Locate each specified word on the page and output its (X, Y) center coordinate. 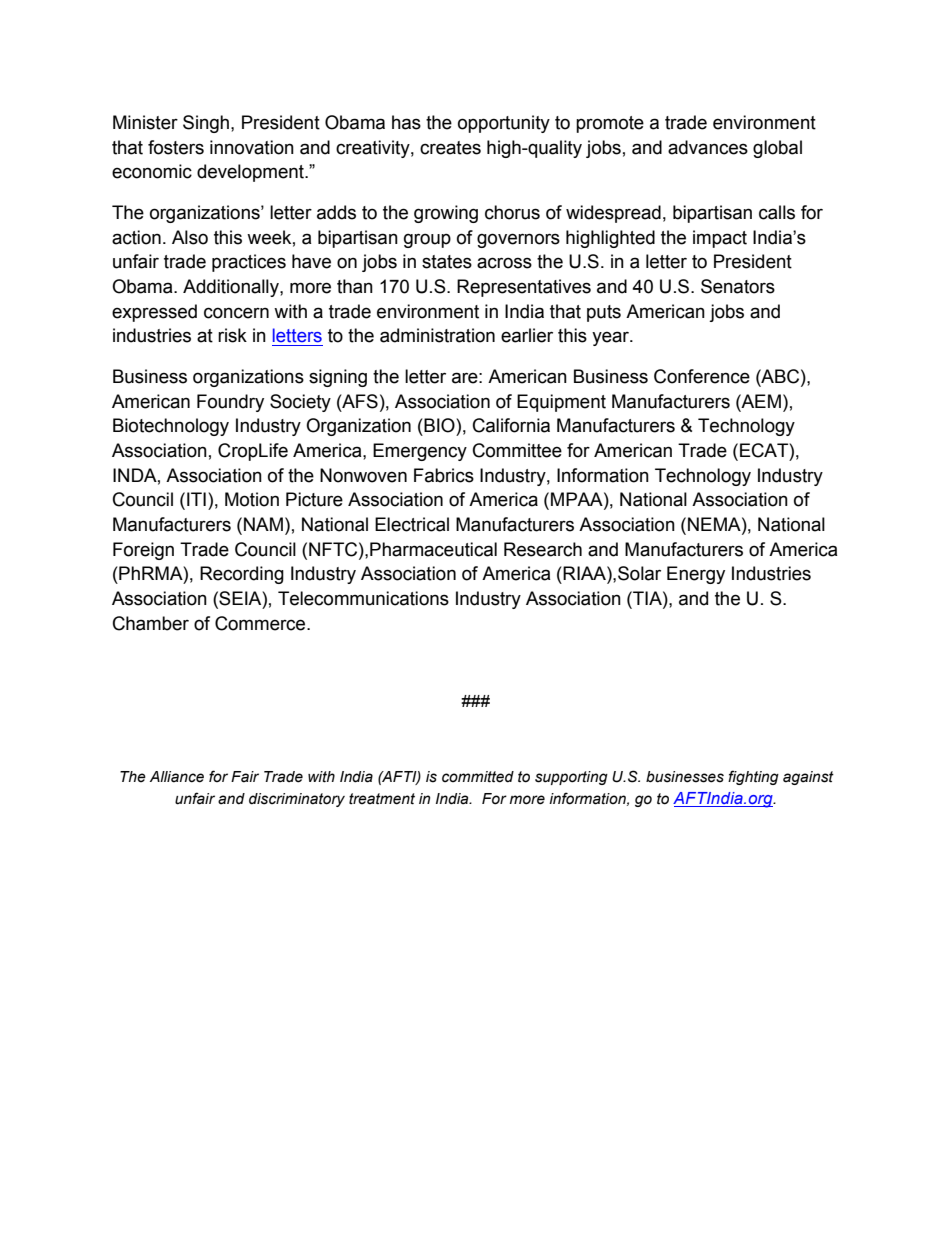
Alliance (177, 777)
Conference (702, 376)
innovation (252, 147)
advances (708, 147)
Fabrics (444, 475)
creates (450, 148)
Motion (252, 499)
